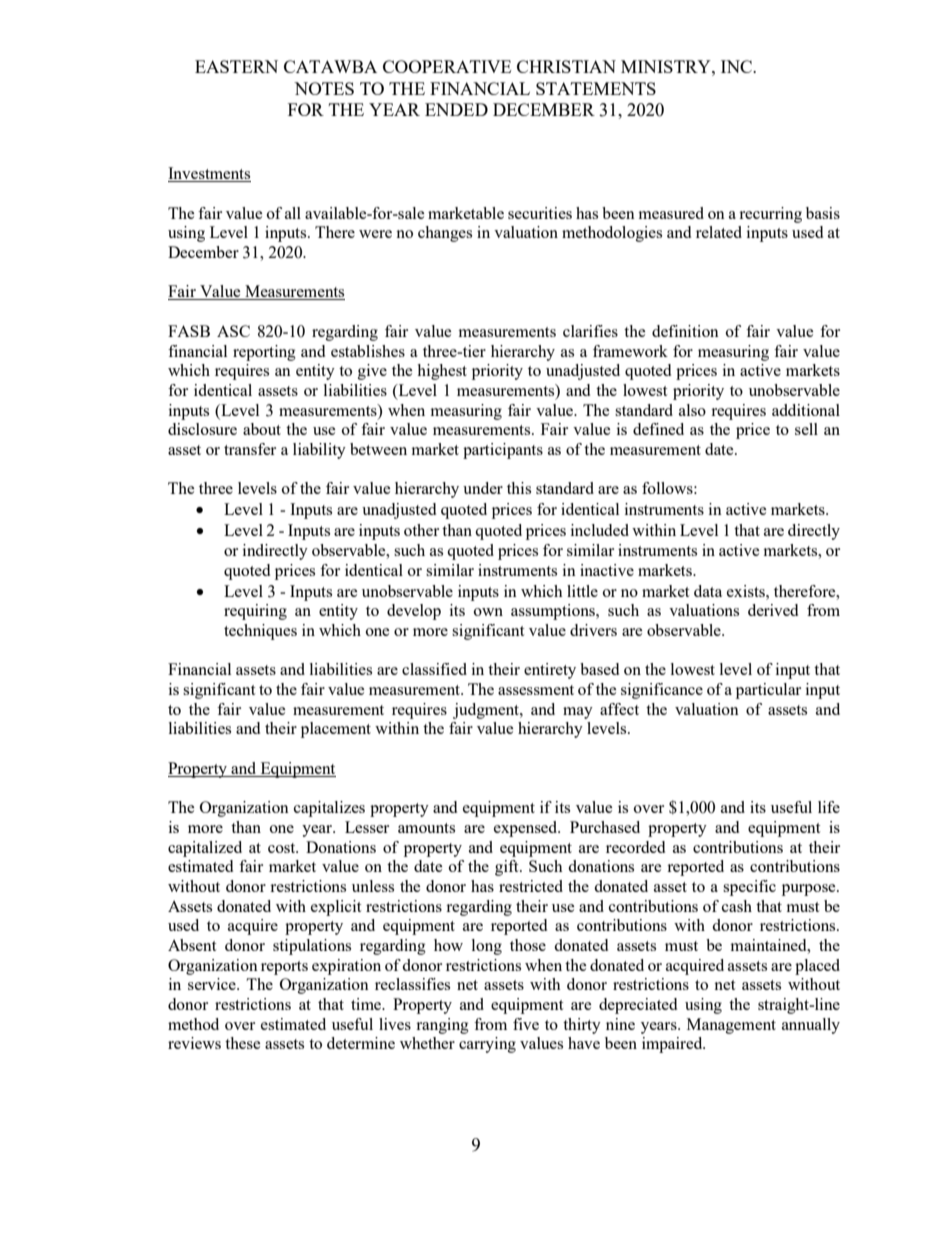 This page has width=952, height=1233. What do you see at coordinates (526, 1024) in the page?
I see `five` at bounding box center [526, 1024].
